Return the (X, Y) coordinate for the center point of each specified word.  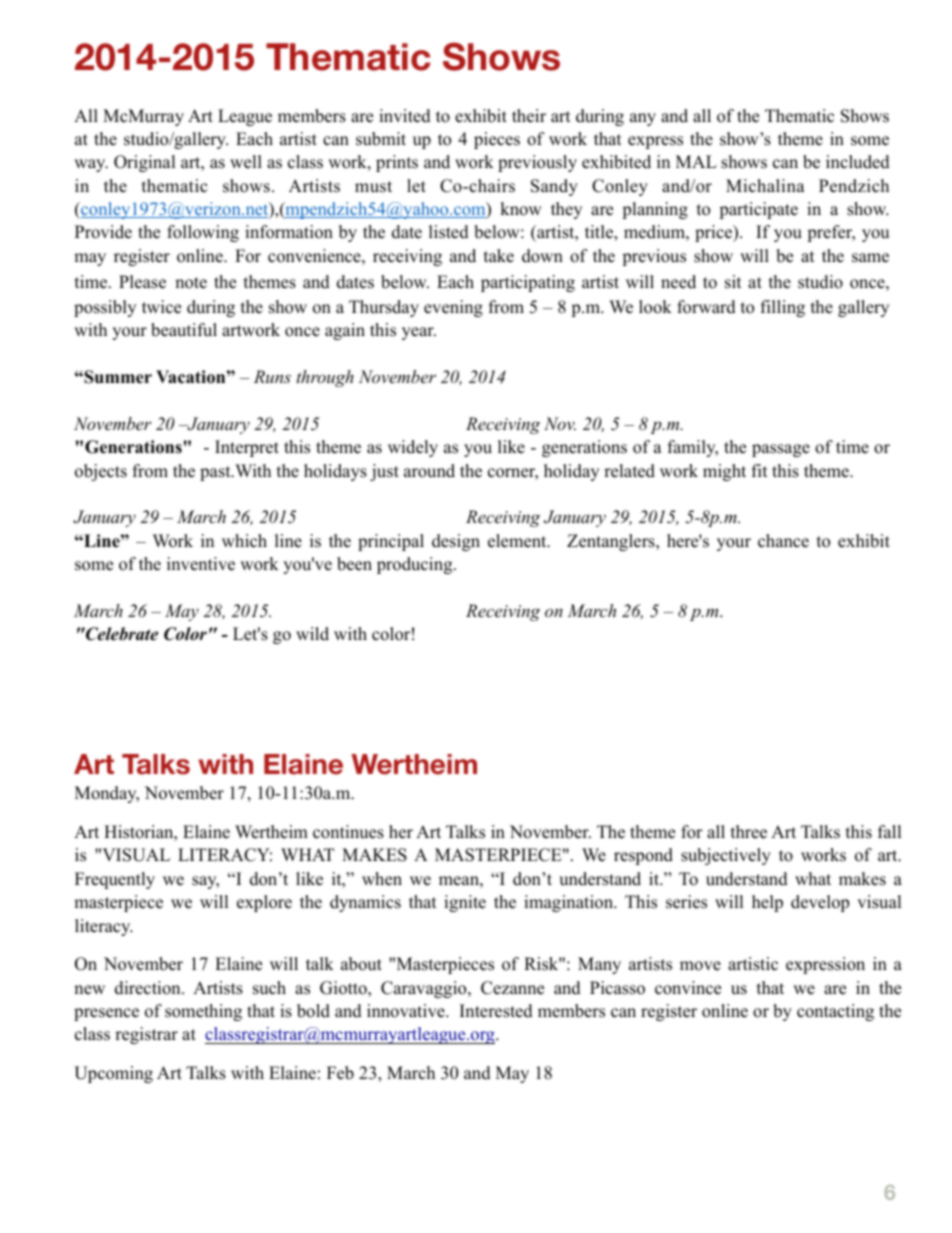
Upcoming (113, 1074)
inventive (201, 564)
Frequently (115, 880)
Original (145, 163)
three (749, 832)
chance (783, 541)
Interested (496, 1011)
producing (416, 565)
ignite (465, 903)
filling (783, 308)
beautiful (184, 330)
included (858, 162)
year (419, 333)
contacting (835, 1012)
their (529, 116)
